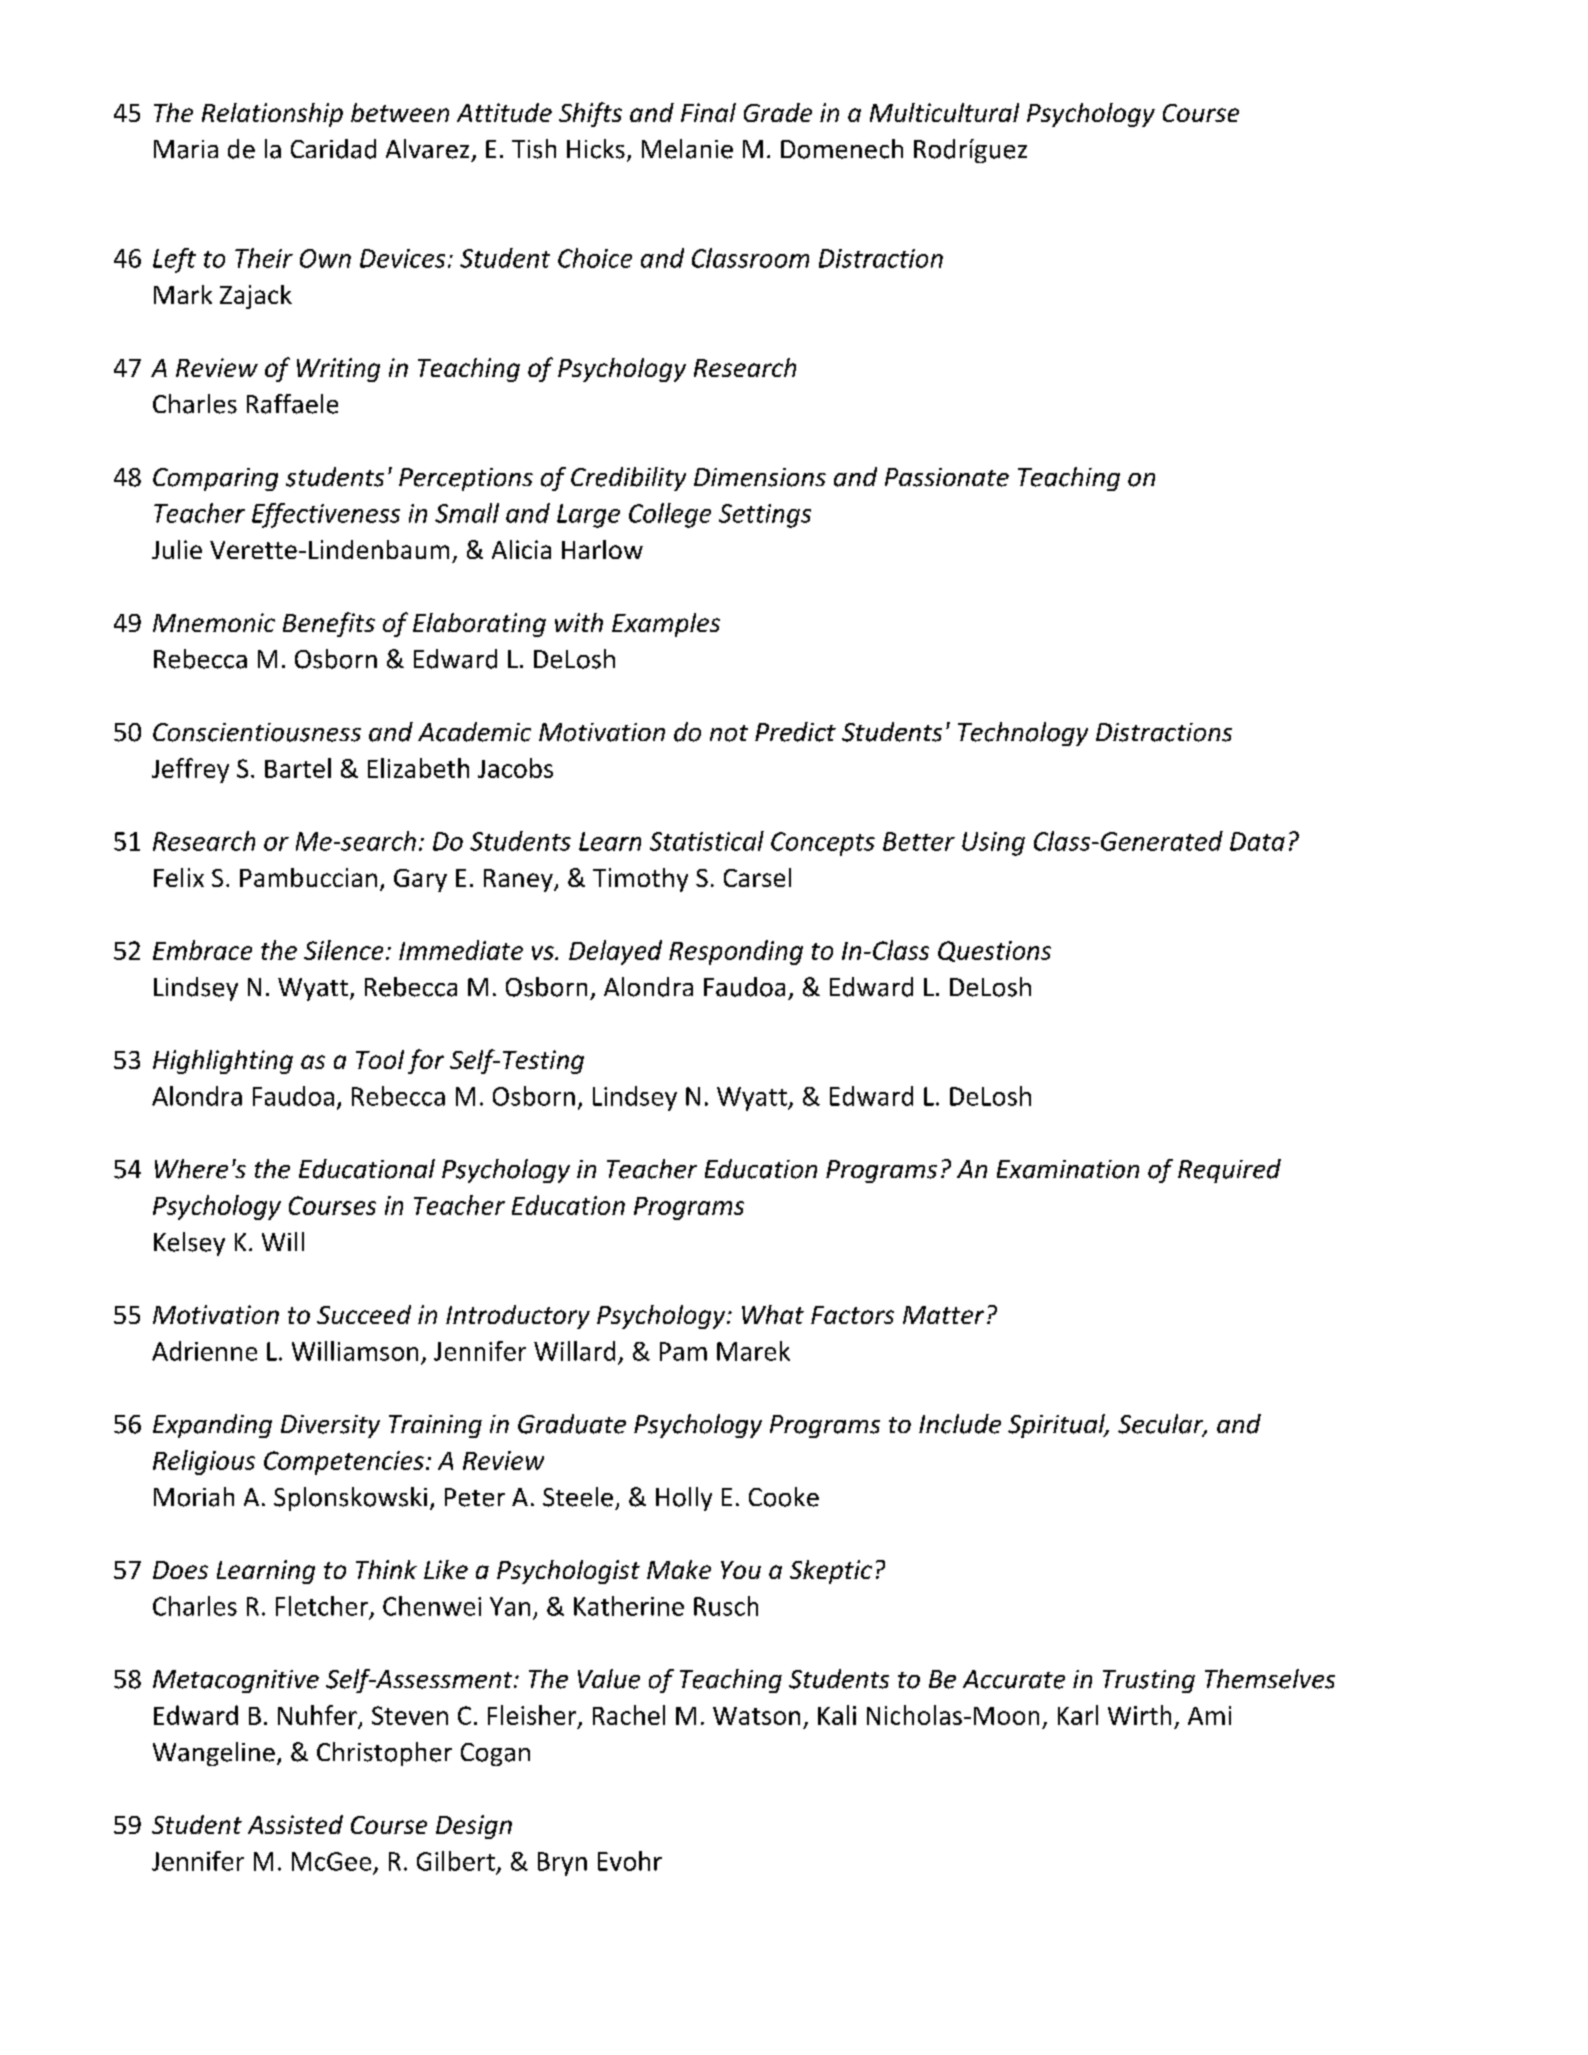 The height and width of the page is (2055, 1588). I want to click on Assisted, so click(295, 1824).
